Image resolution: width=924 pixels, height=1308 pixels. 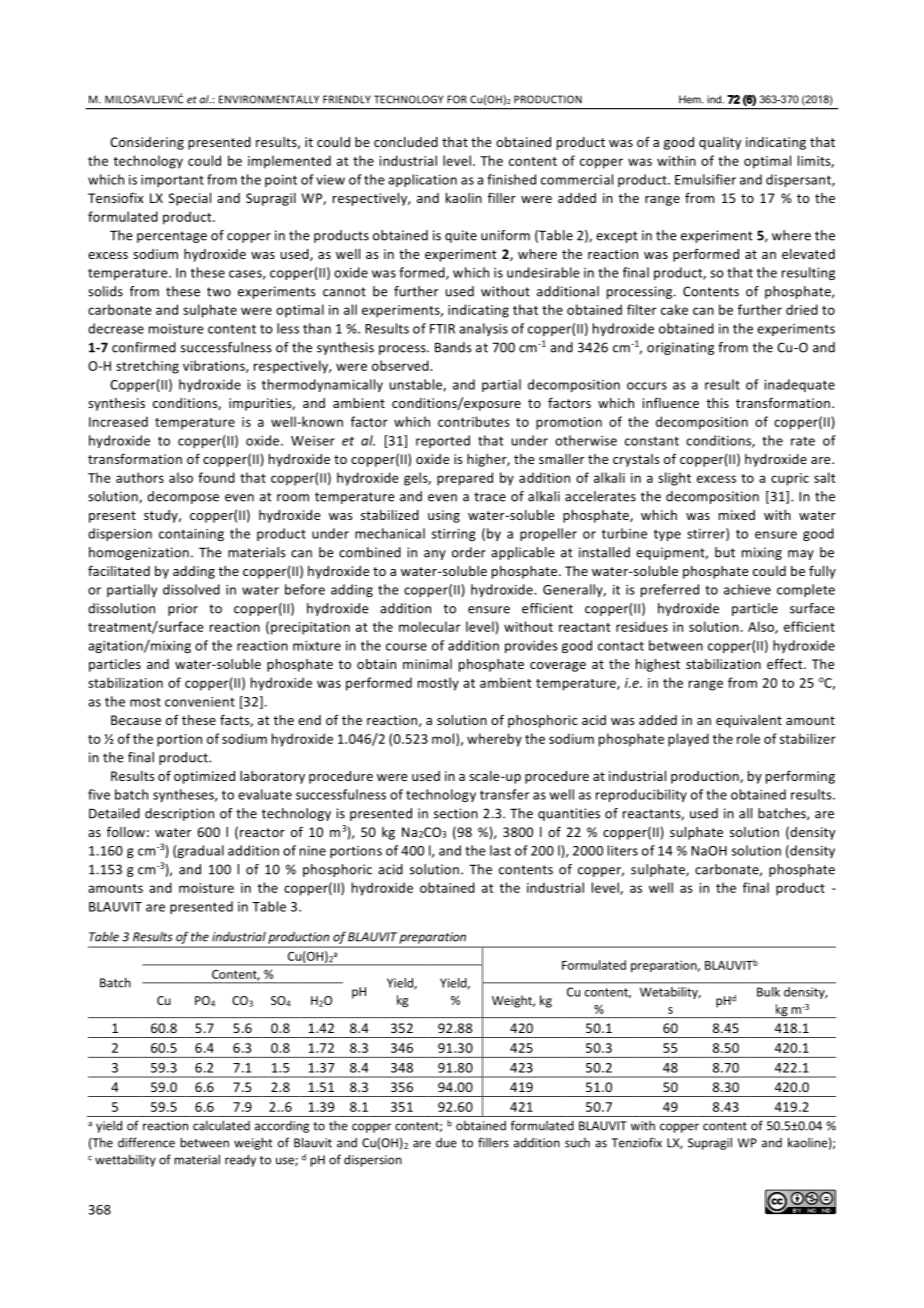 What do you see at coordinates (406, 142) in the screenshot?
I see `concluded` at bounding box center [406, 142].
